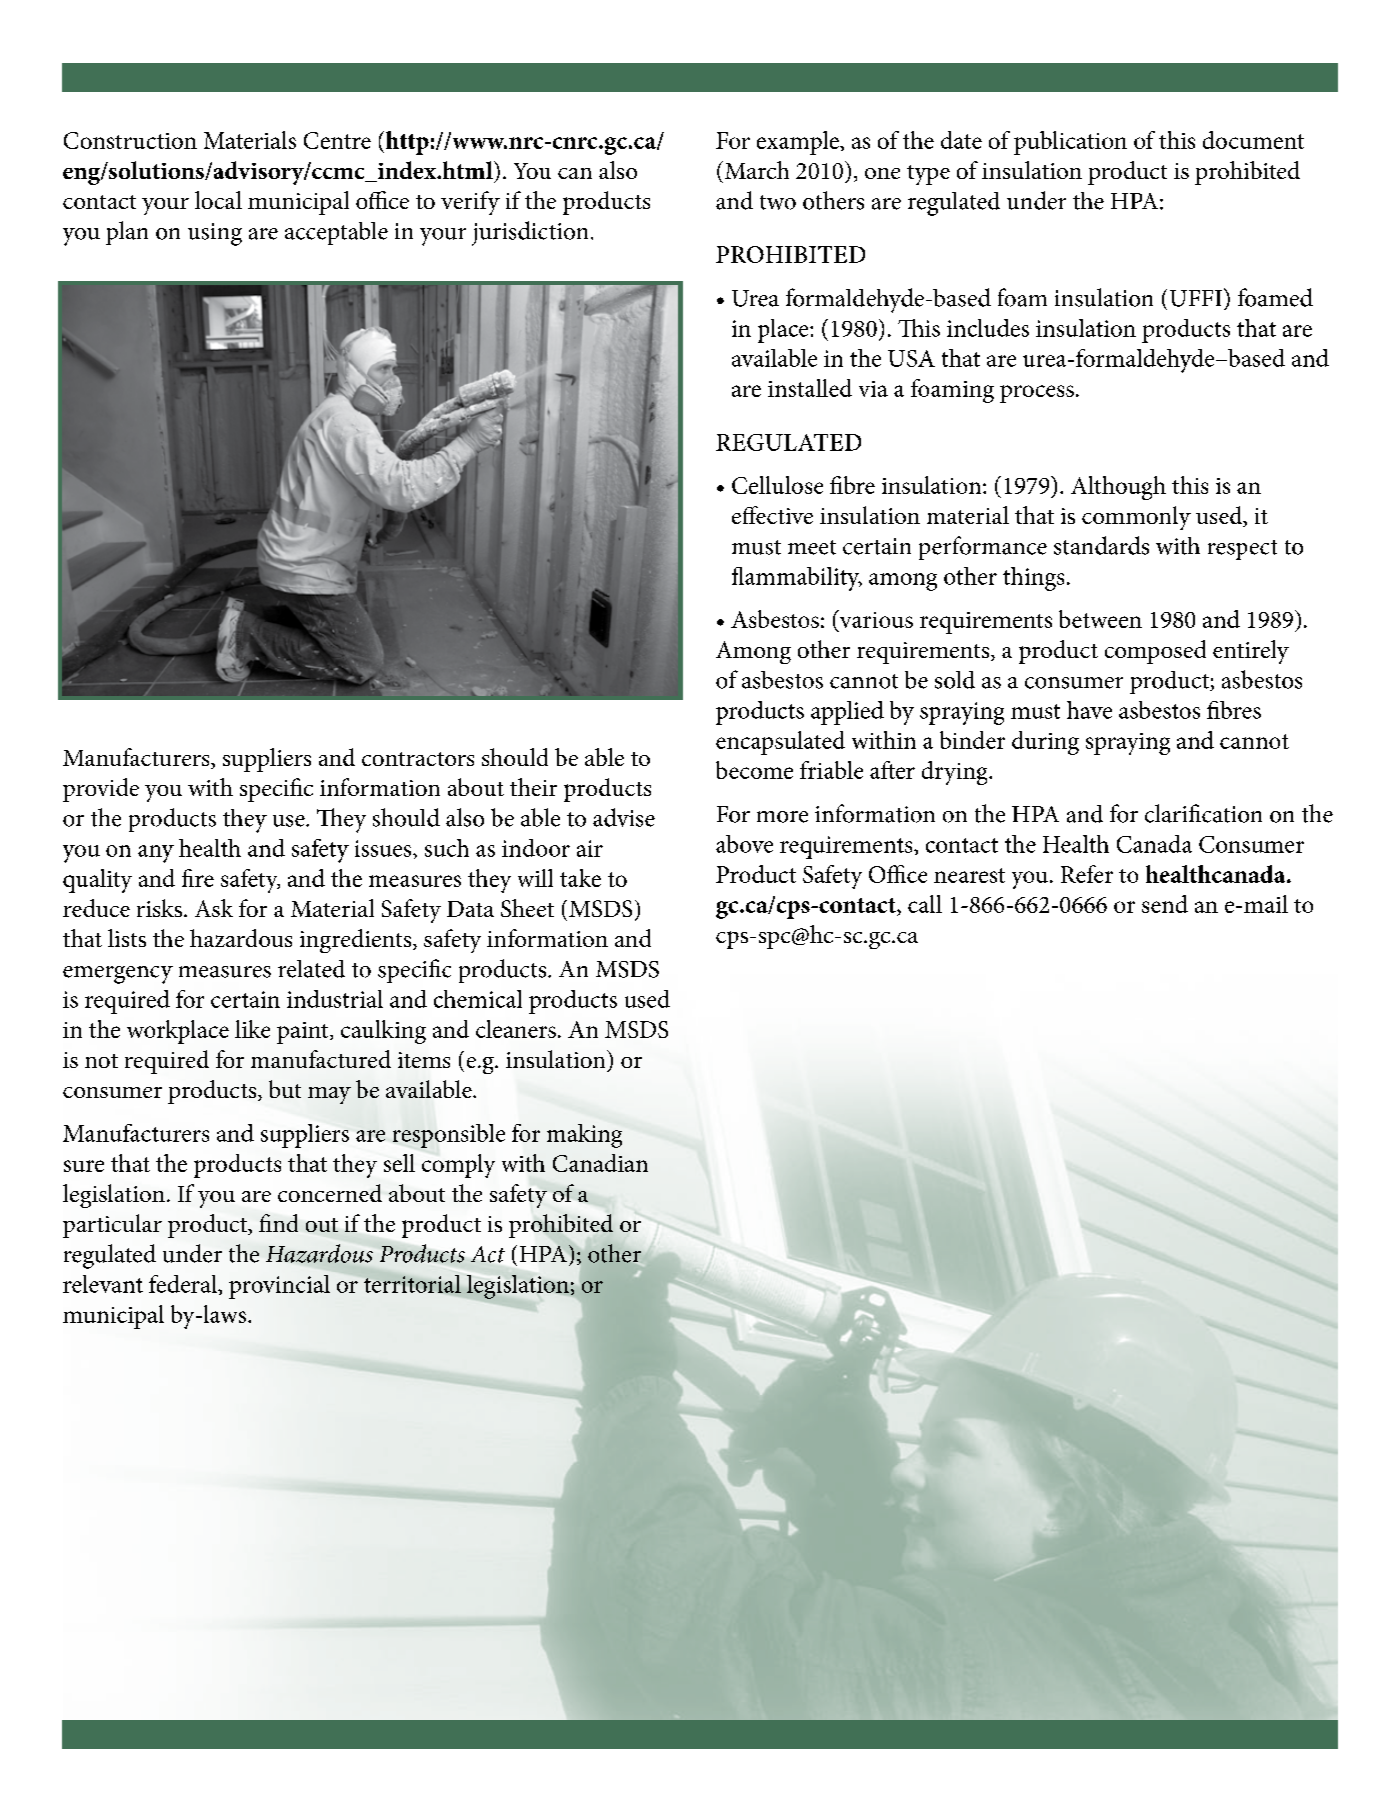  What do you see at coordinates (214, 908) in the screenshot?
I see `Ask` at bounding box center [214, 908].
